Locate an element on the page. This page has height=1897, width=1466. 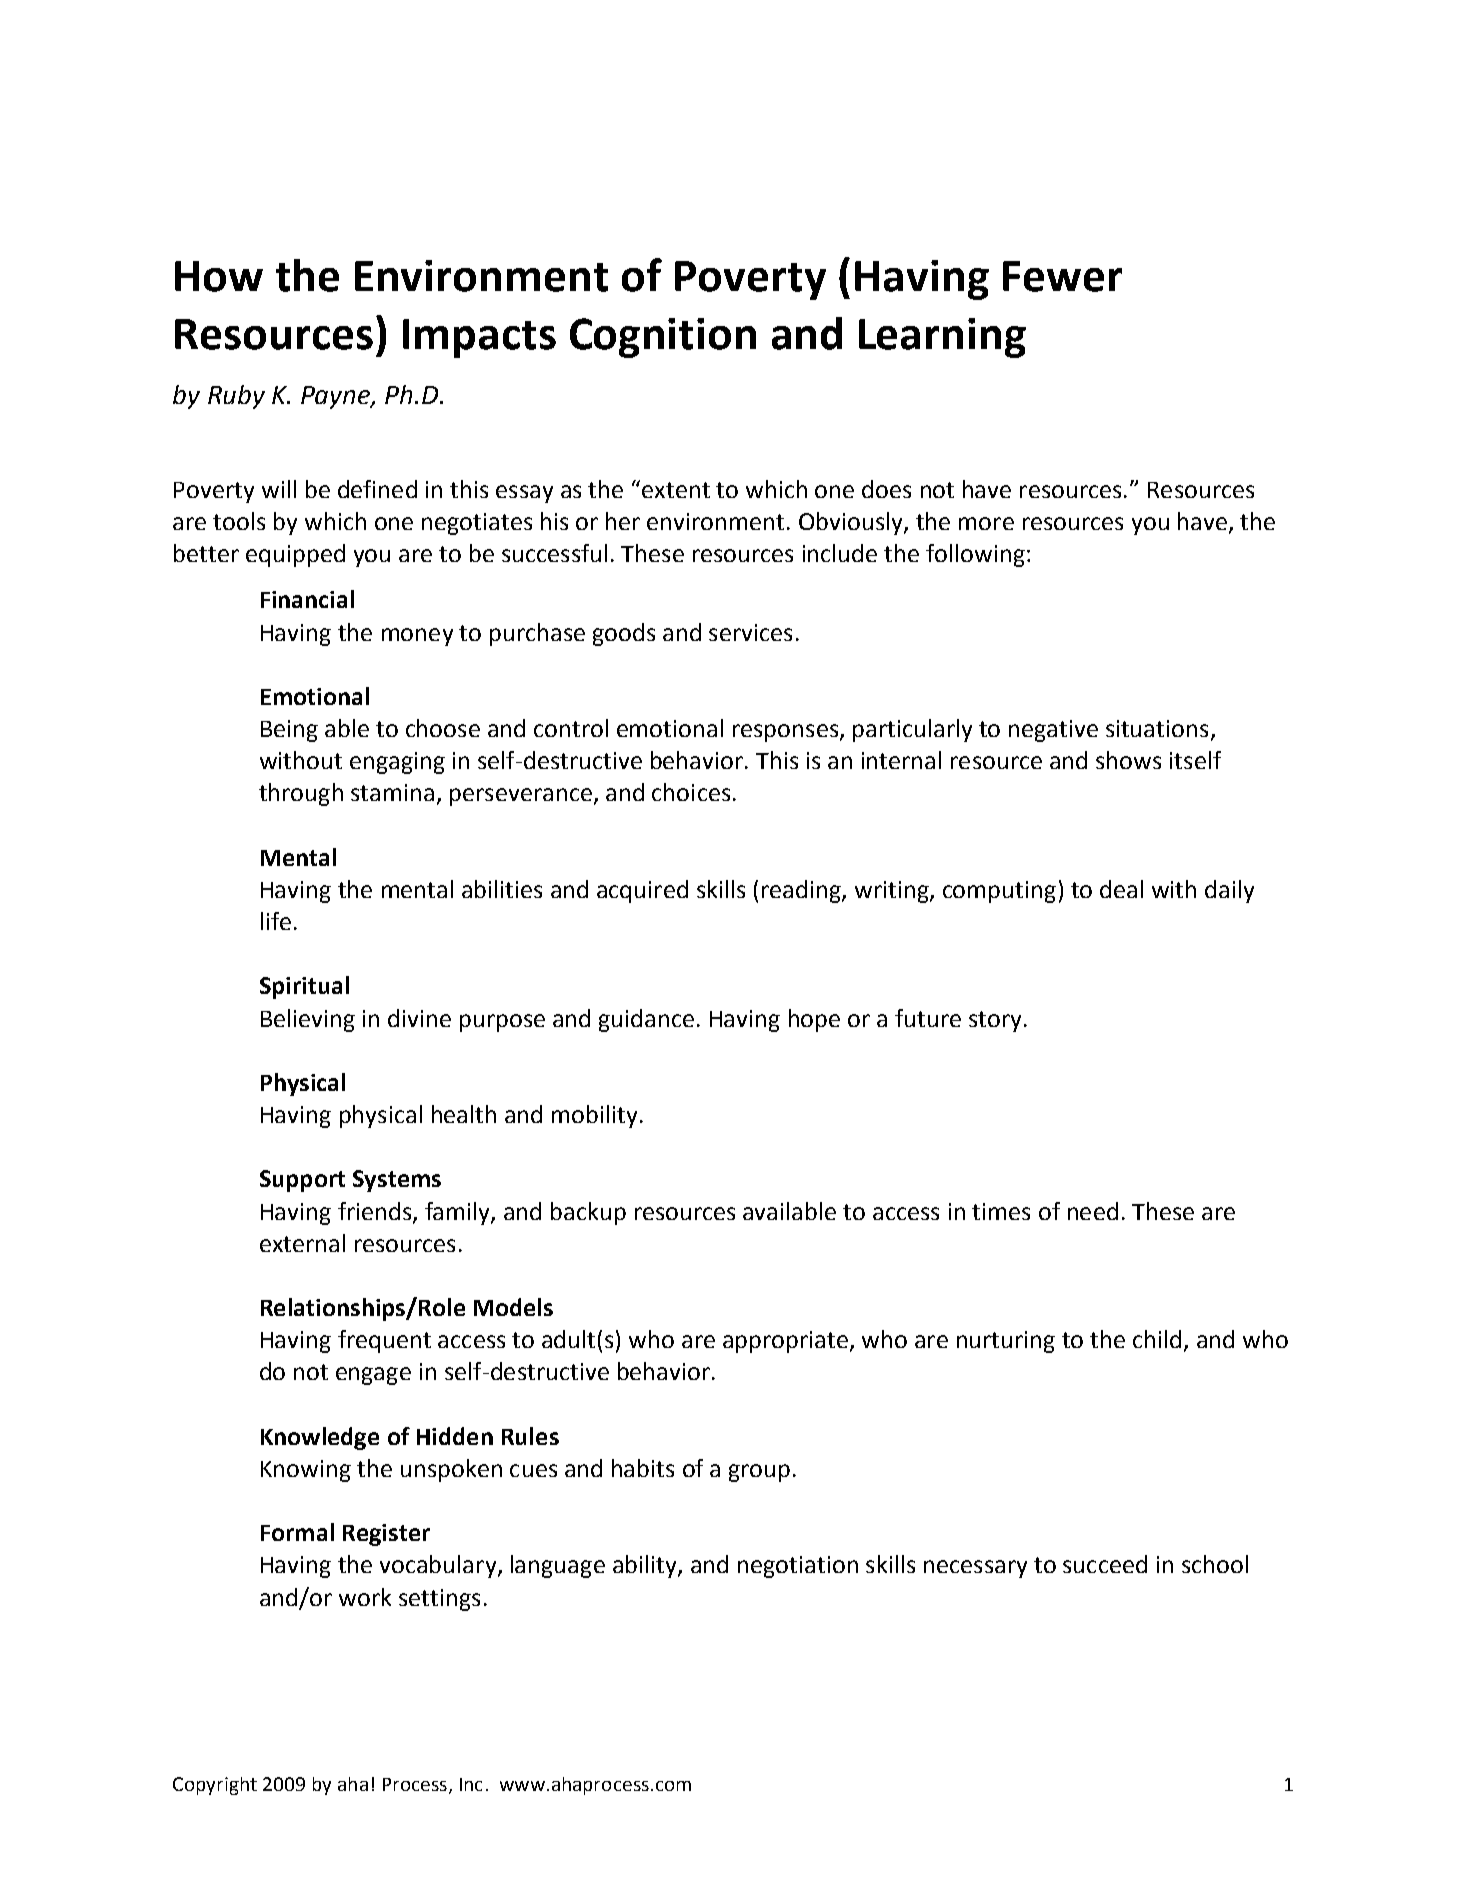
Cognition is located at coordinates (663, 338).
